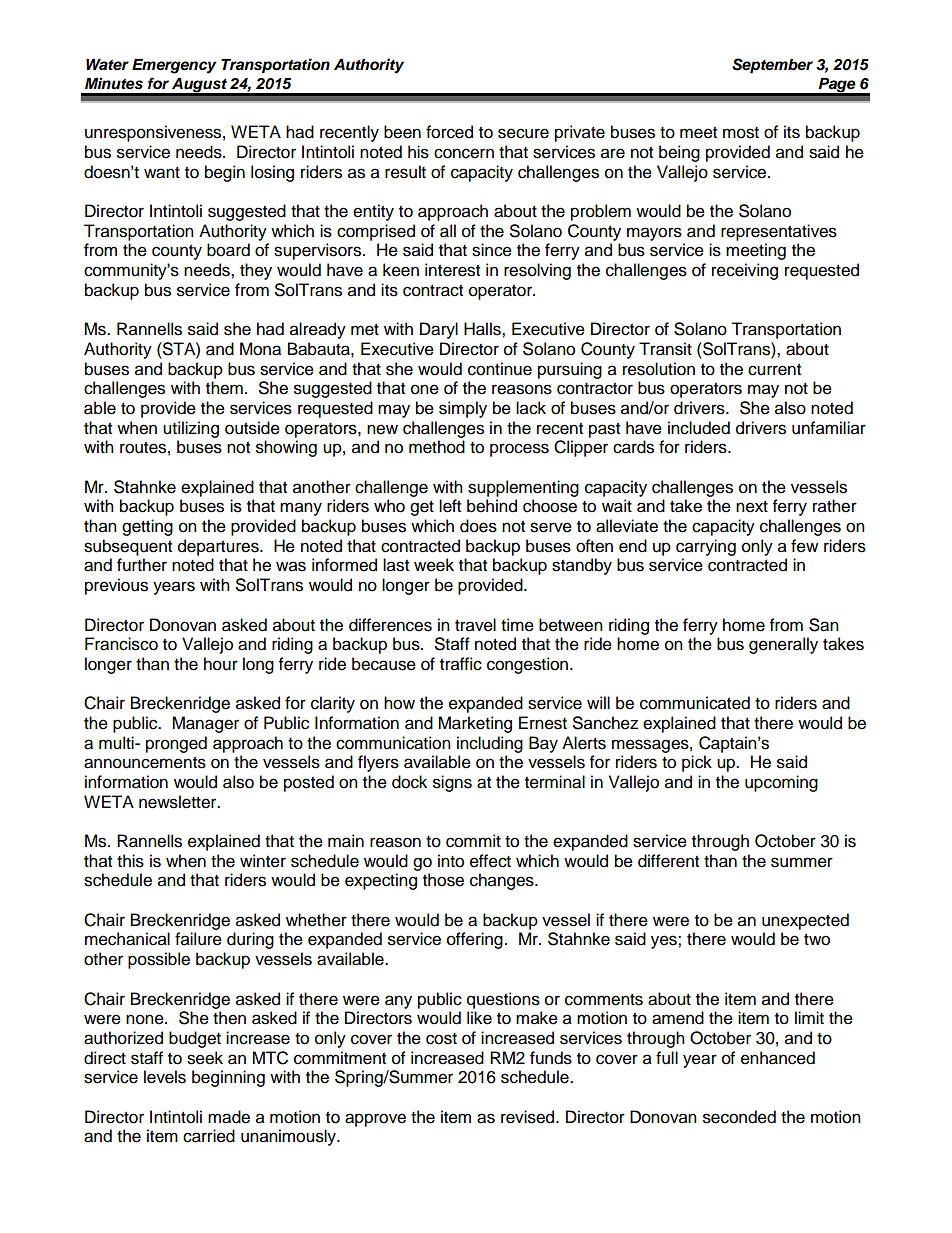  I want to click on seconded, so click(739, 1117).
